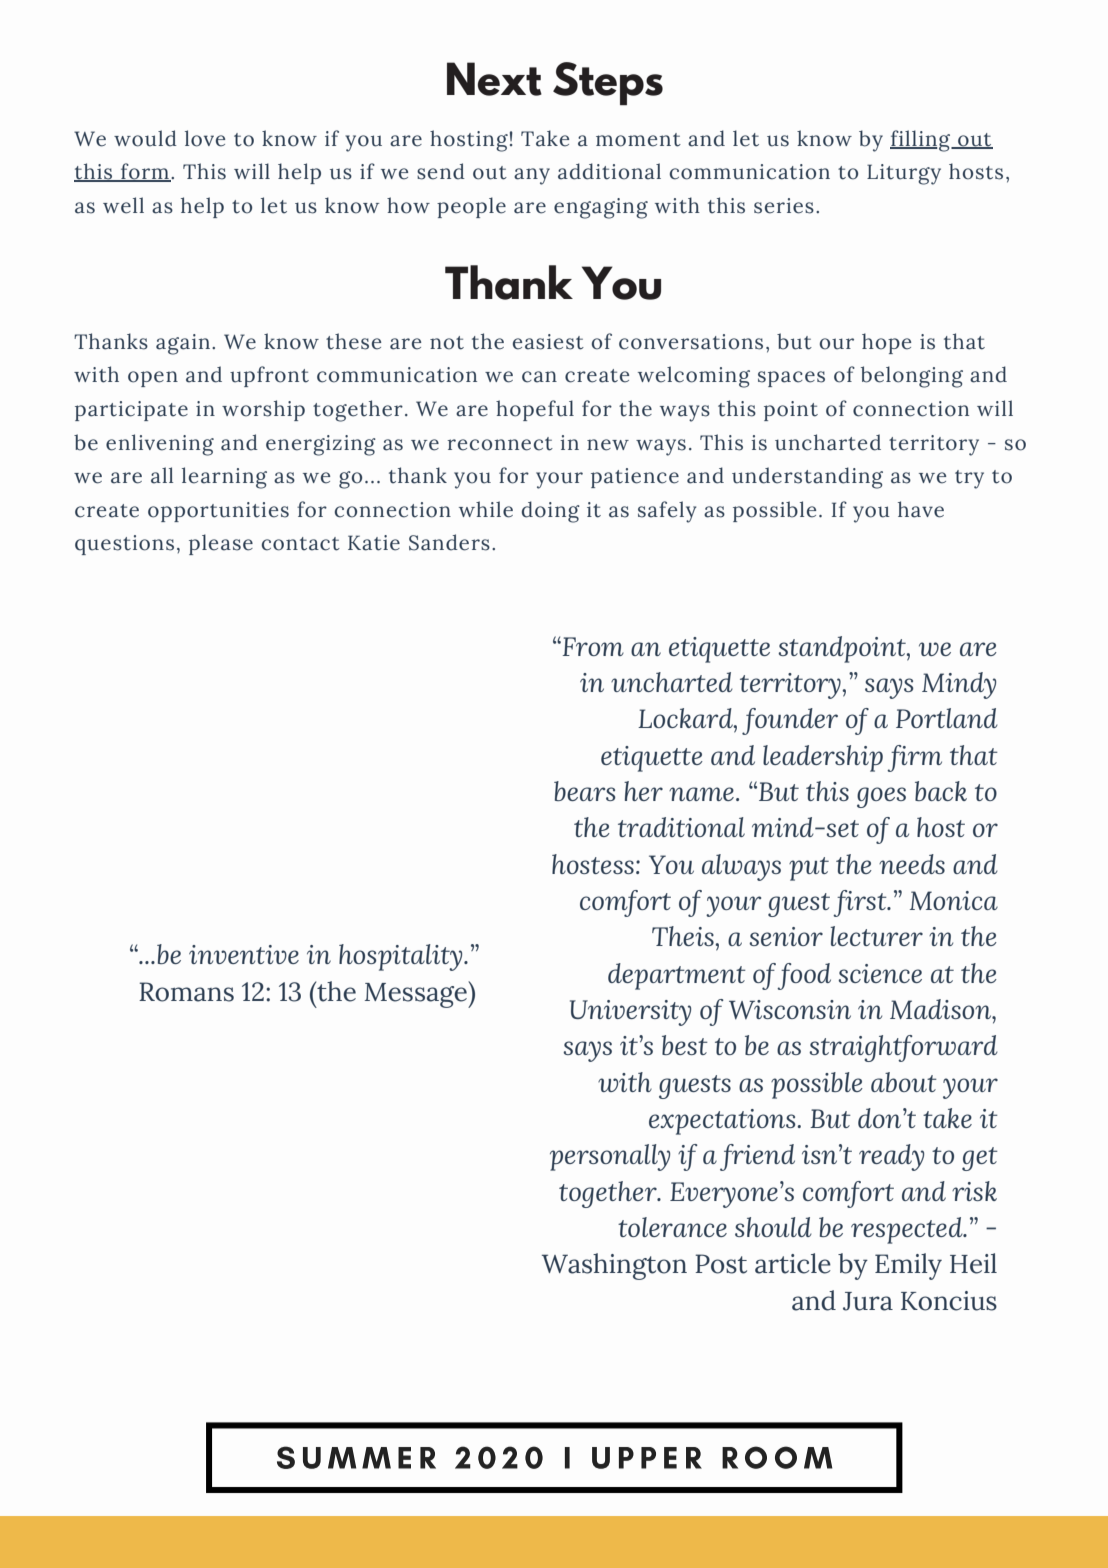  Describe the element at coordinates (908, 1266) in the screenshot. I see `Emily` at that location.
